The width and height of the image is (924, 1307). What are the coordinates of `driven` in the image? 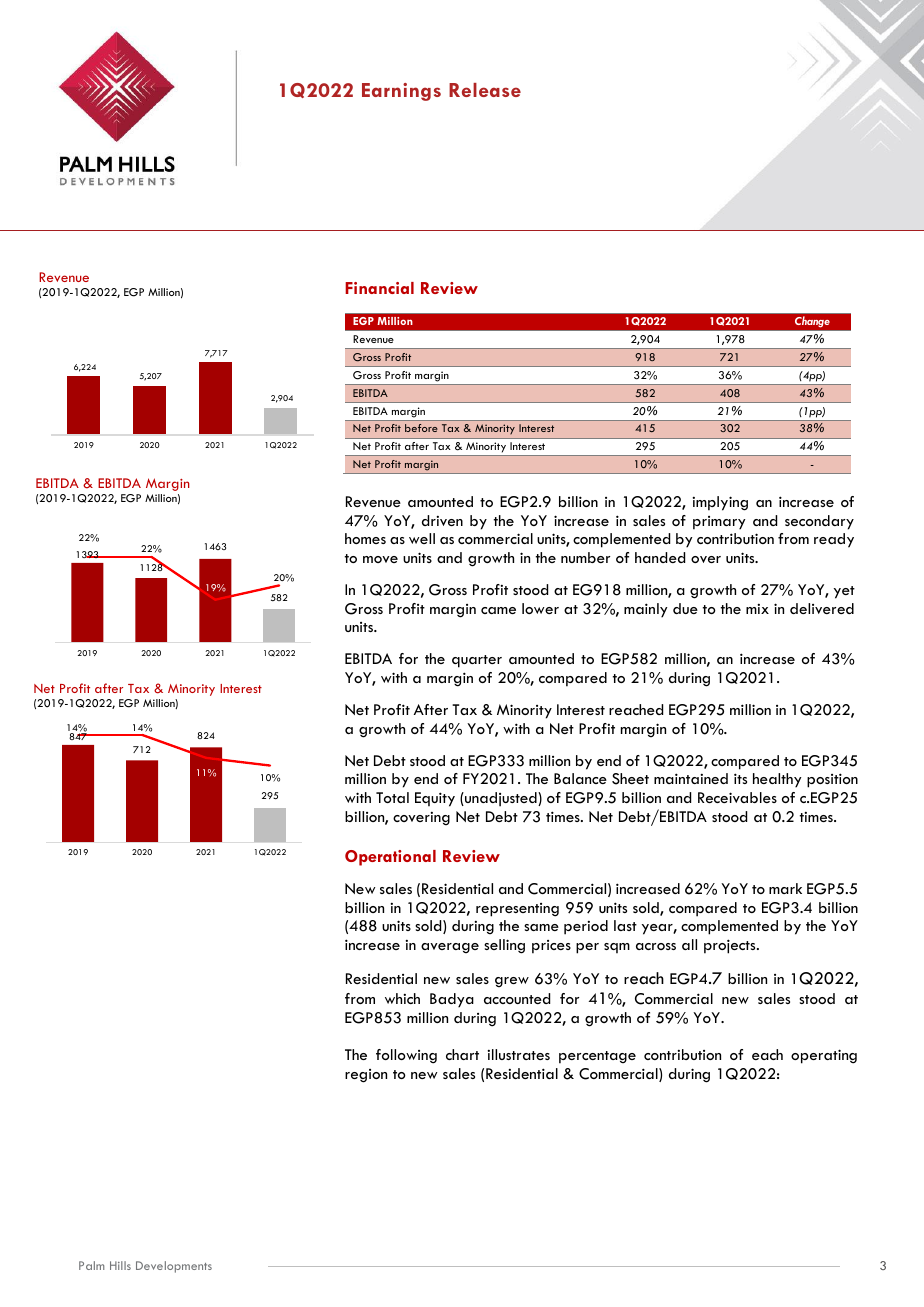 It's located at (442, 520).
